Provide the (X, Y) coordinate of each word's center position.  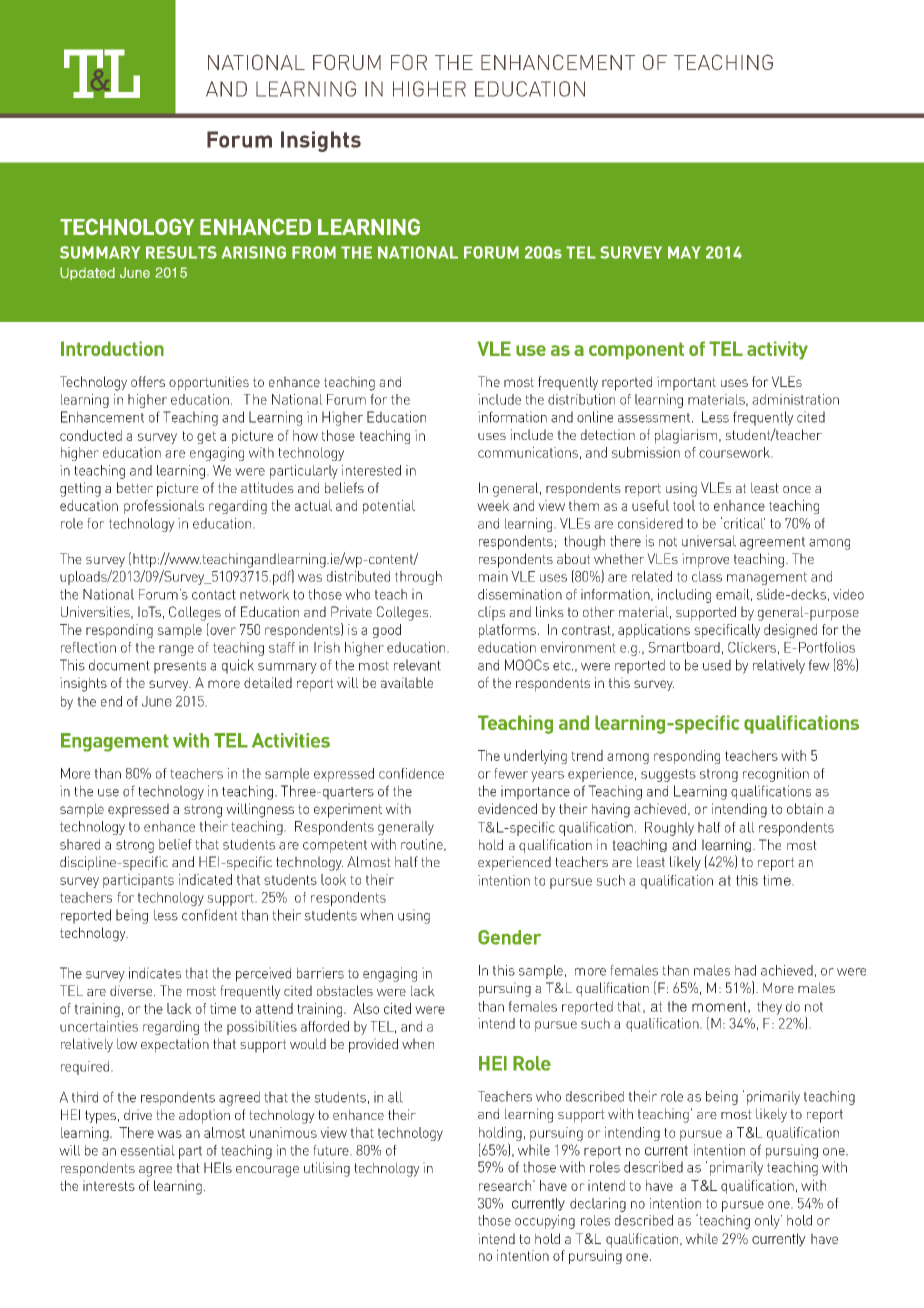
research (505, 1185)
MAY (684, 252)
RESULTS (181, 252)
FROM (314, 252)
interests (109, 1185)
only (768, 1222)
